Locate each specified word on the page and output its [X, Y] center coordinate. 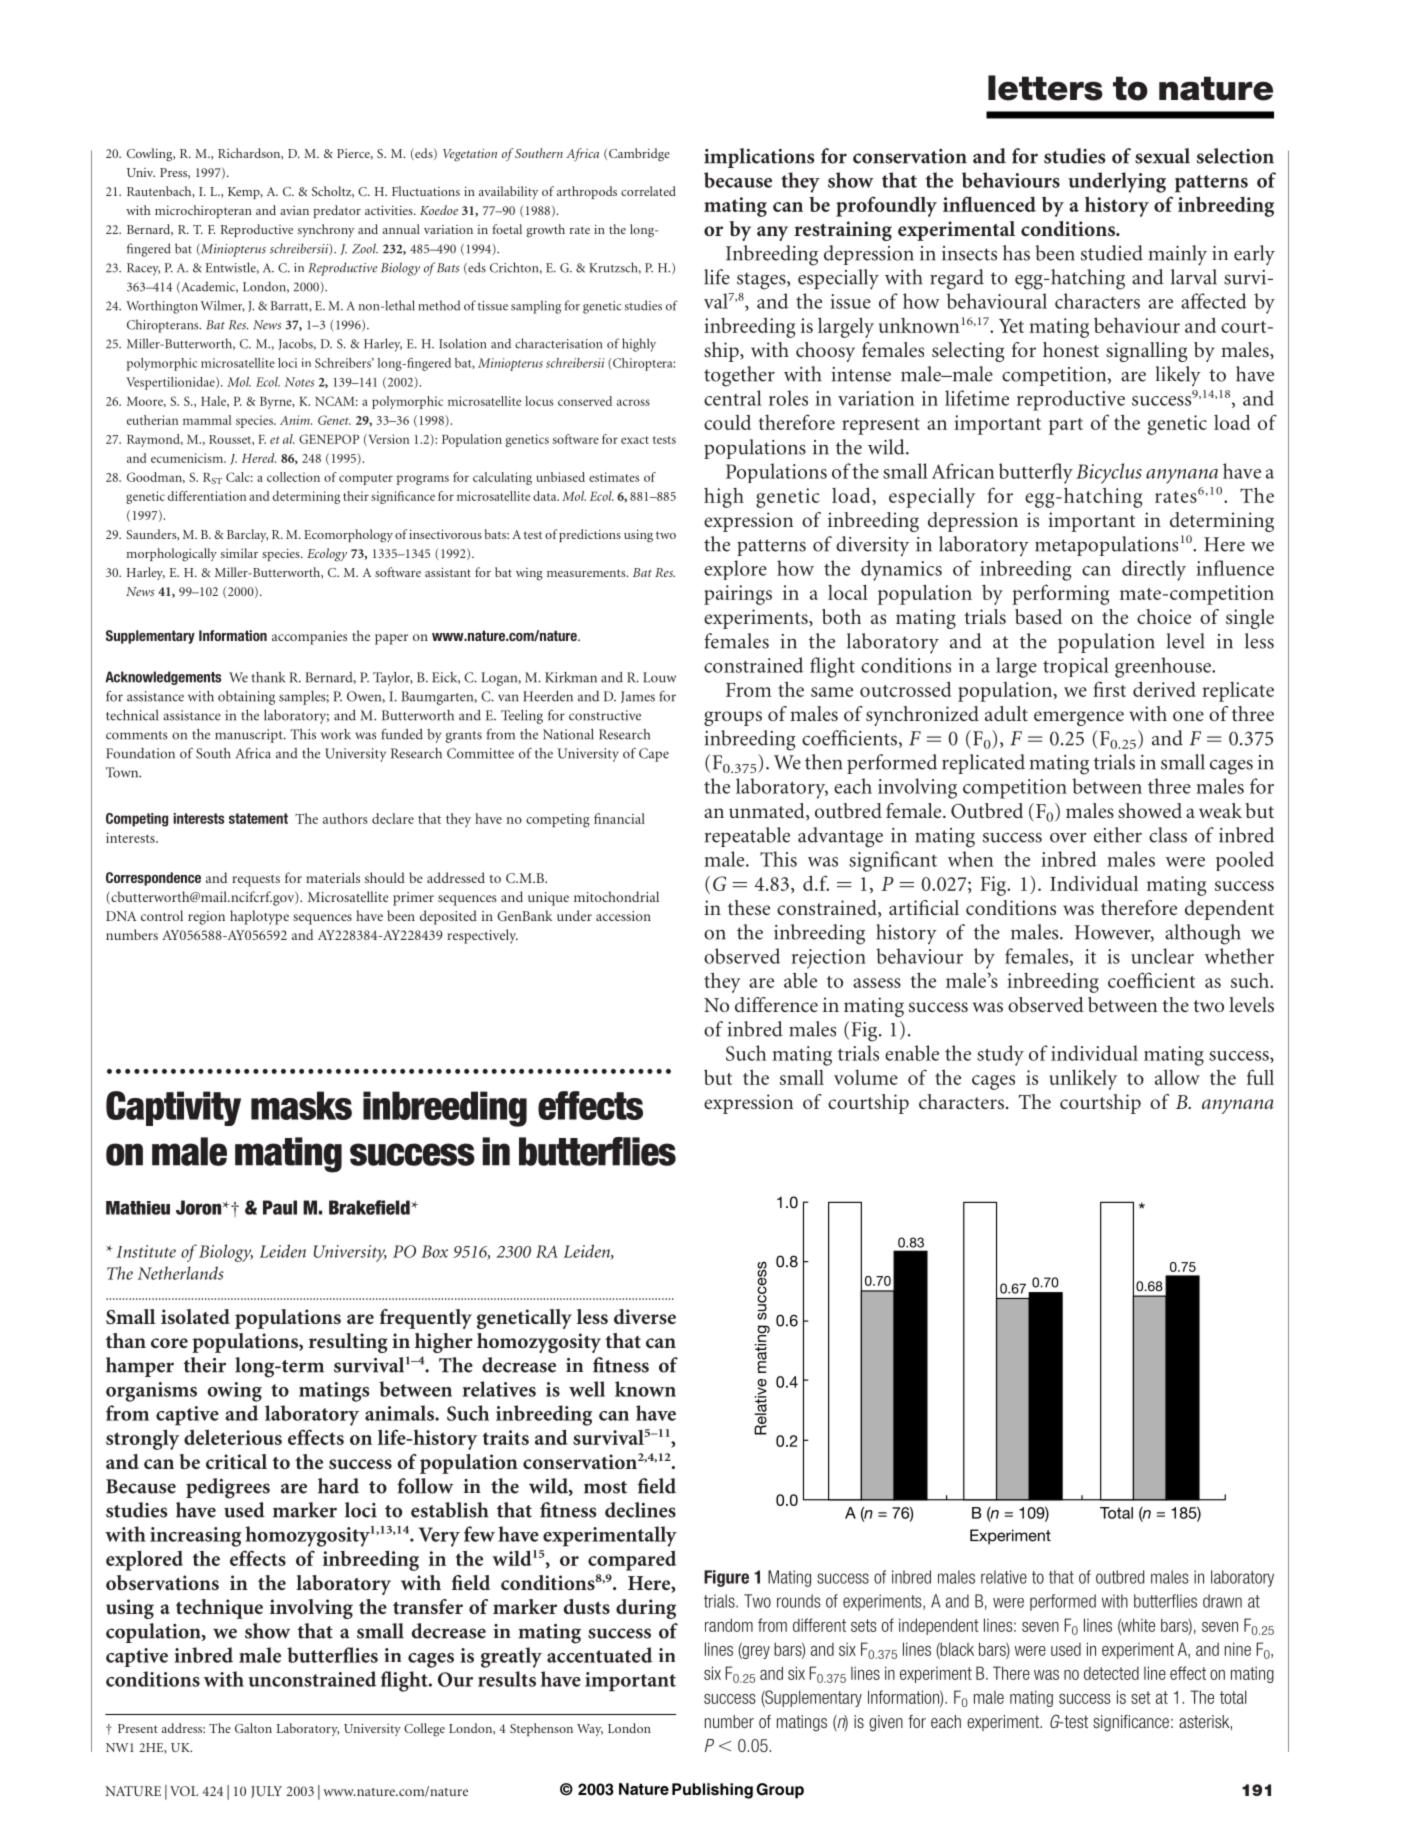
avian [294, 210]
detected [1111, 1673]
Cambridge [639, 155]
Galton [253, 1728]
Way [590, 1730]
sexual [1162, 156]
